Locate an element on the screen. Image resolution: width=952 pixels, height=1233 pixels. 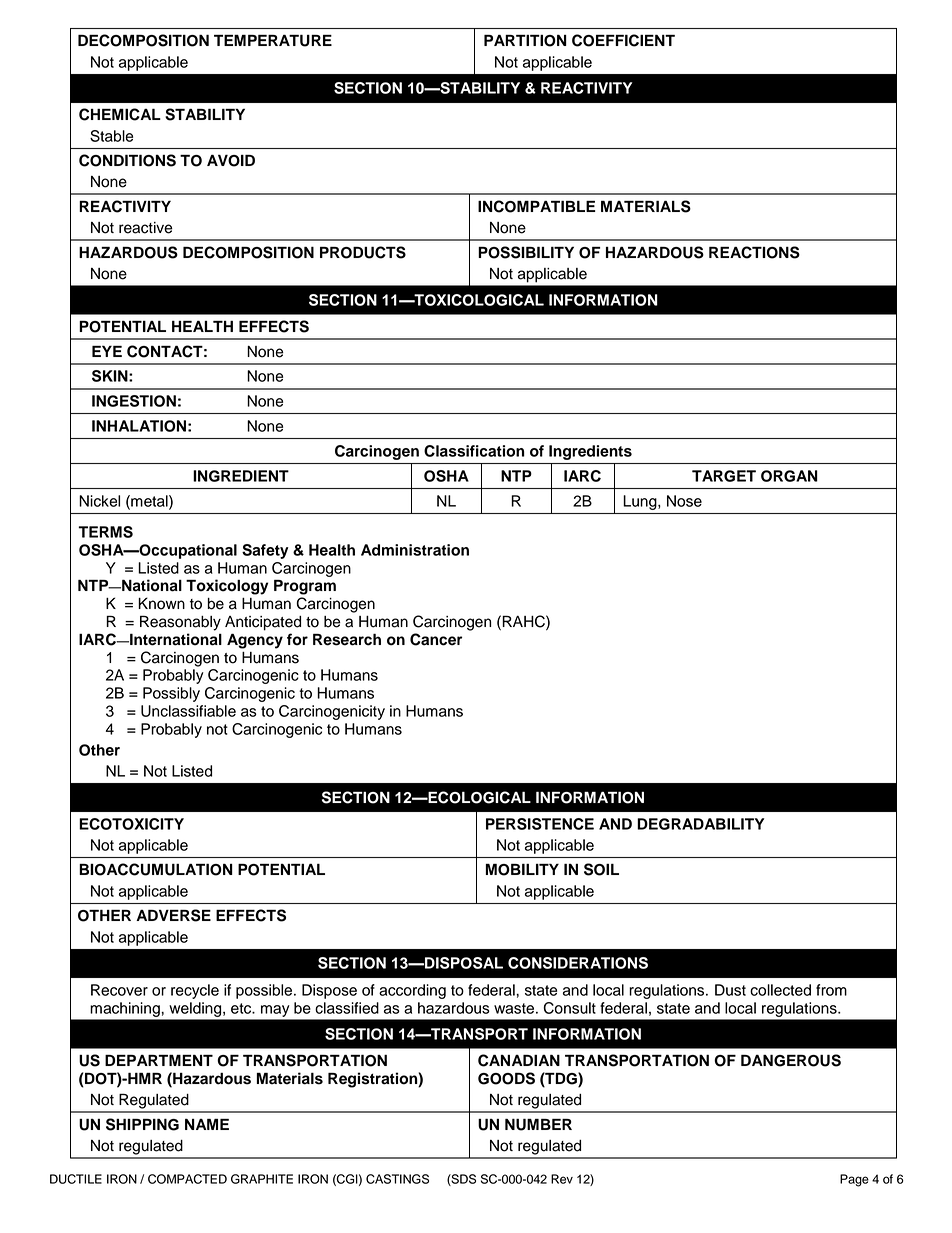
SHIPPING is located at coordinates (142, 1124).
